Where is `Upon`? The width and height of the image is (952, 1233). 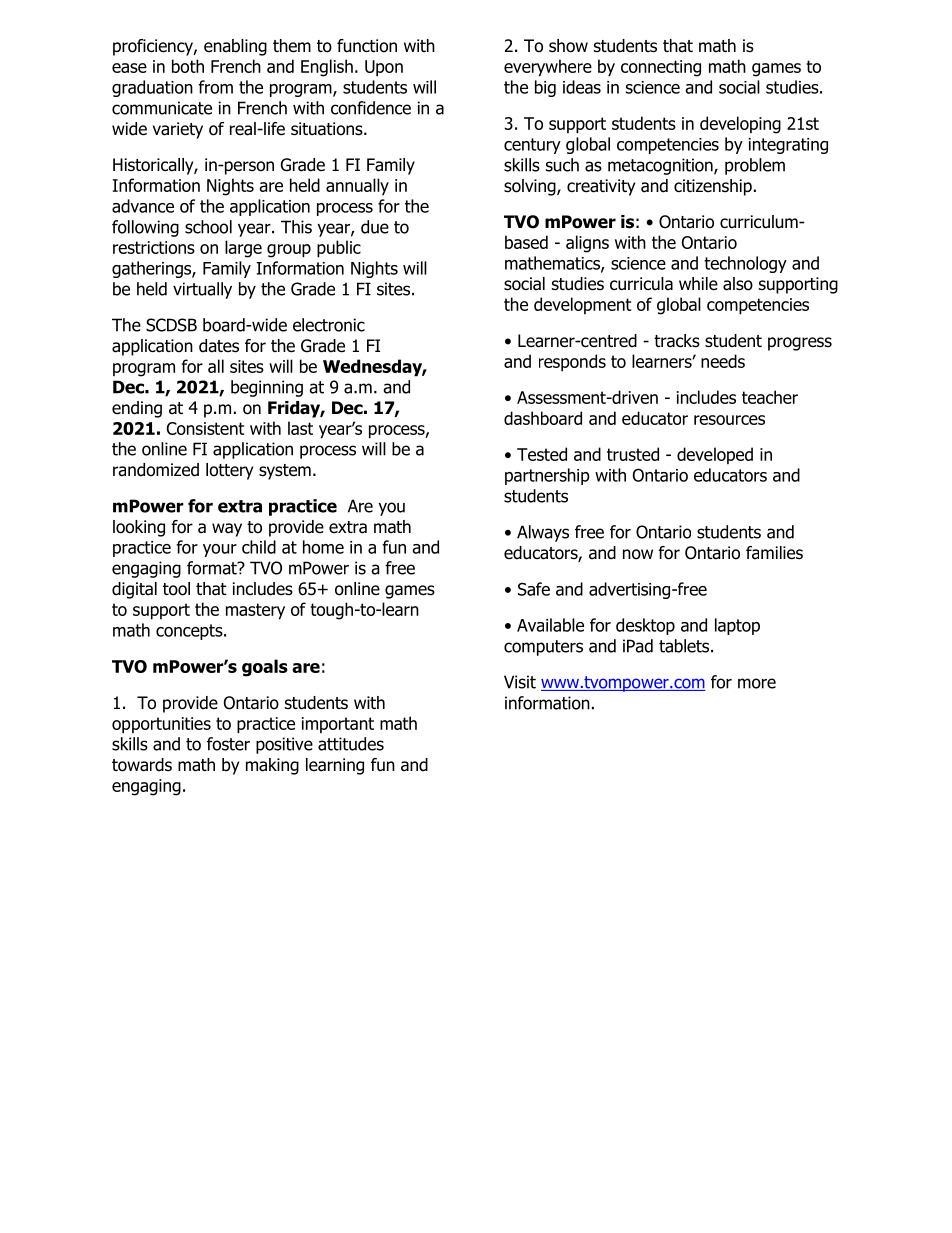 Upon is located at coordinates (384, 68).
